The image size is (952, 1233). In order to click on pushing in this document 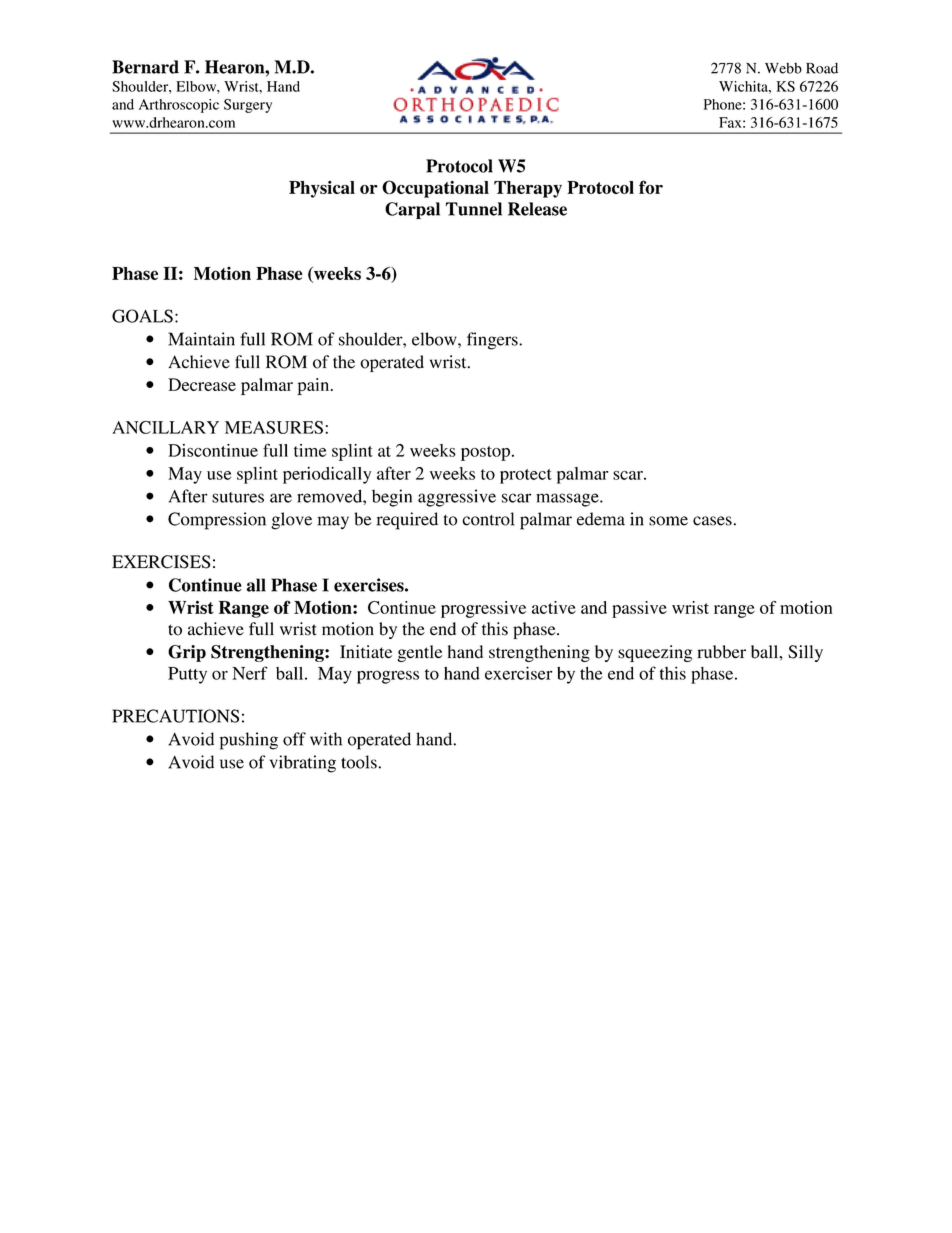, I will do `click(249, 741)`.
